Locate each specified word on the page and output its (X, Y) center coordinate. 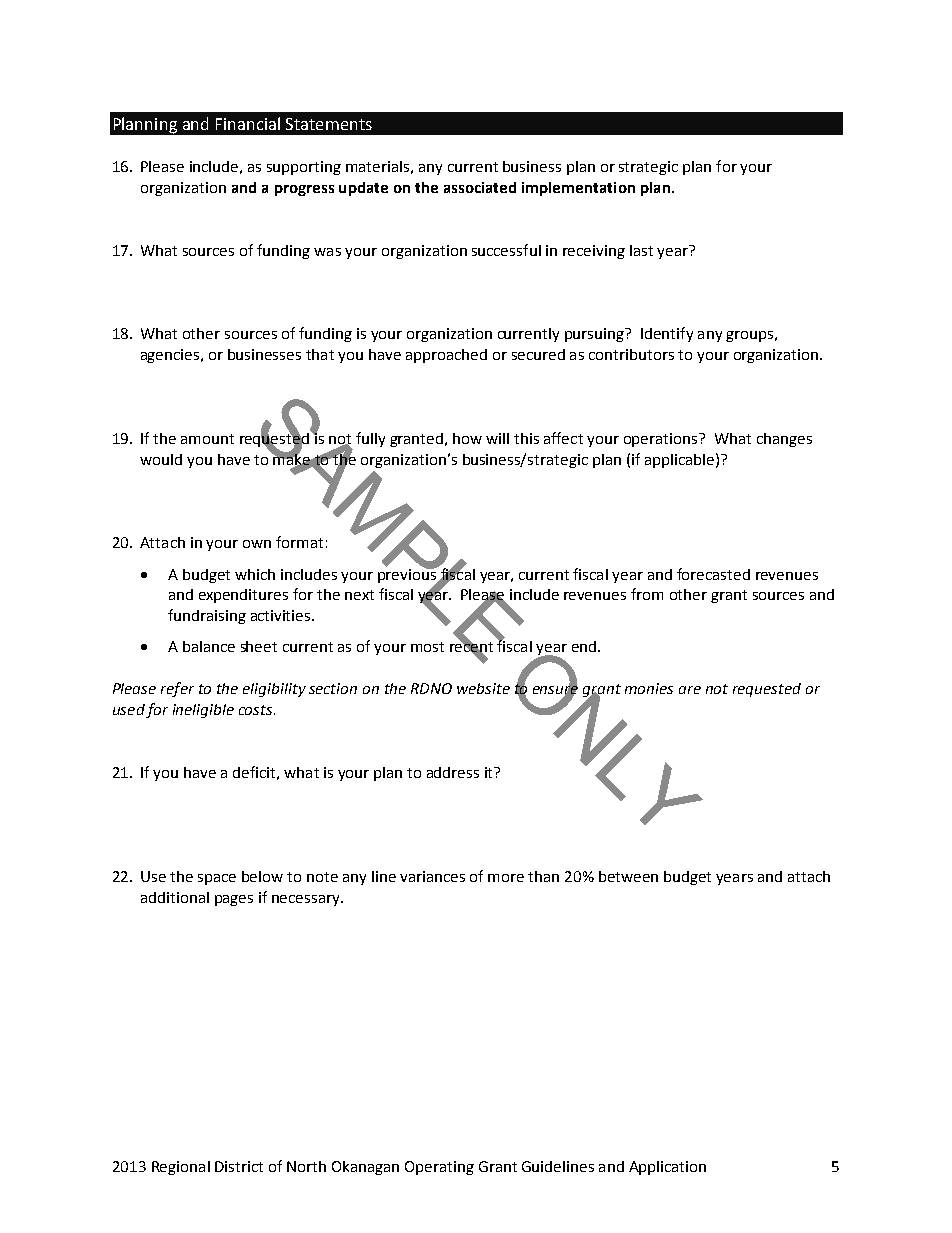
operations (662, 440)
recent (471, 647)
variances (432, 876)
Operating (439, 1168)
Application (667, 1168)
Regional (181, 1168)
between (628, 876)
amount (207, 439)
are (690, 690)
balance (209, 646)
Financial (248, 123)
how (467, 438)
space (217, 879)
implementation (578, 189)
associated (480, 187)
